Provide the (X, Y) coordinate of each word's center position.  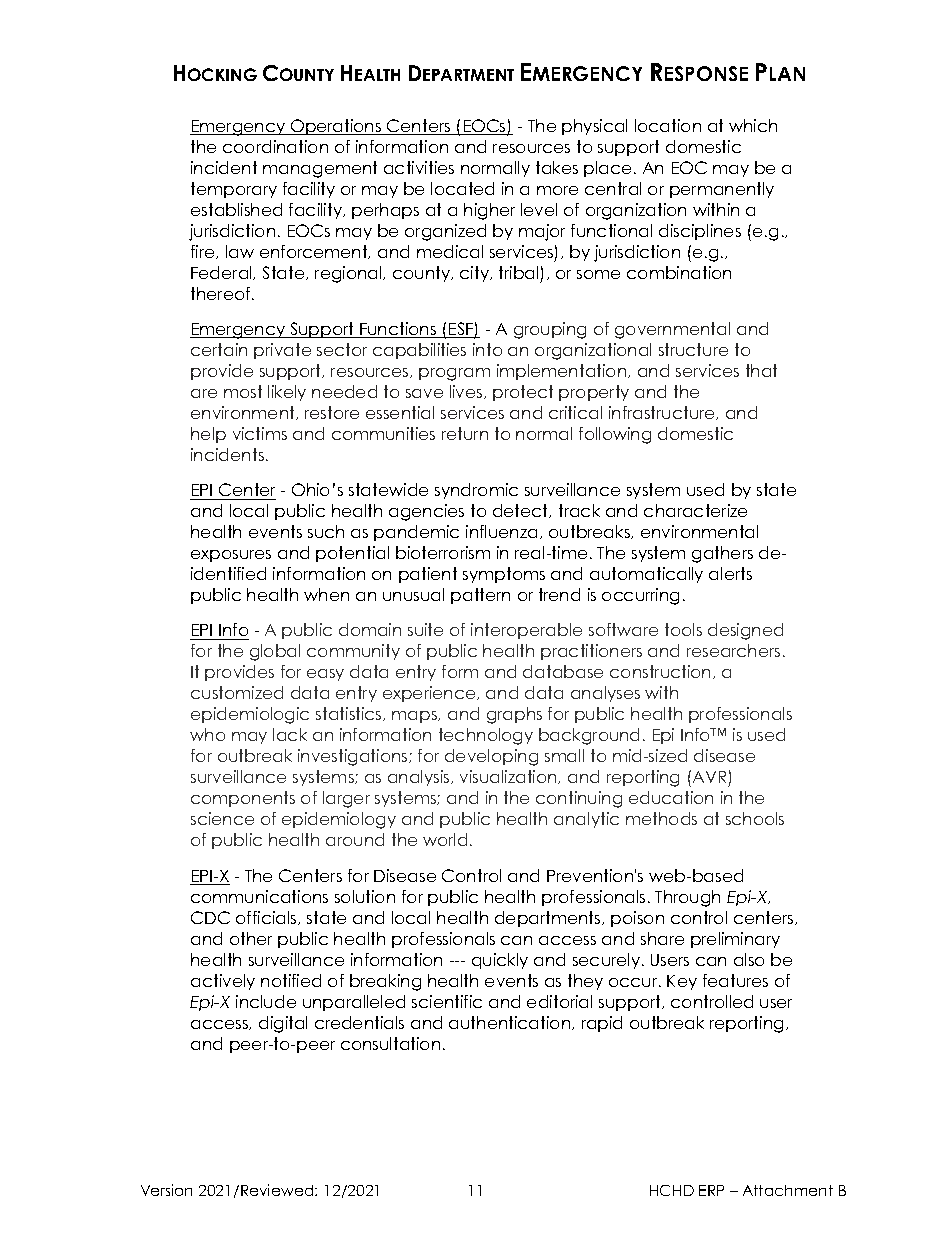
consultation (390, 1043)
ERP (711, 1190)
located (462, 188)
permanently (722, 190)
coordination (275, 146)
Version (166, 1190)
